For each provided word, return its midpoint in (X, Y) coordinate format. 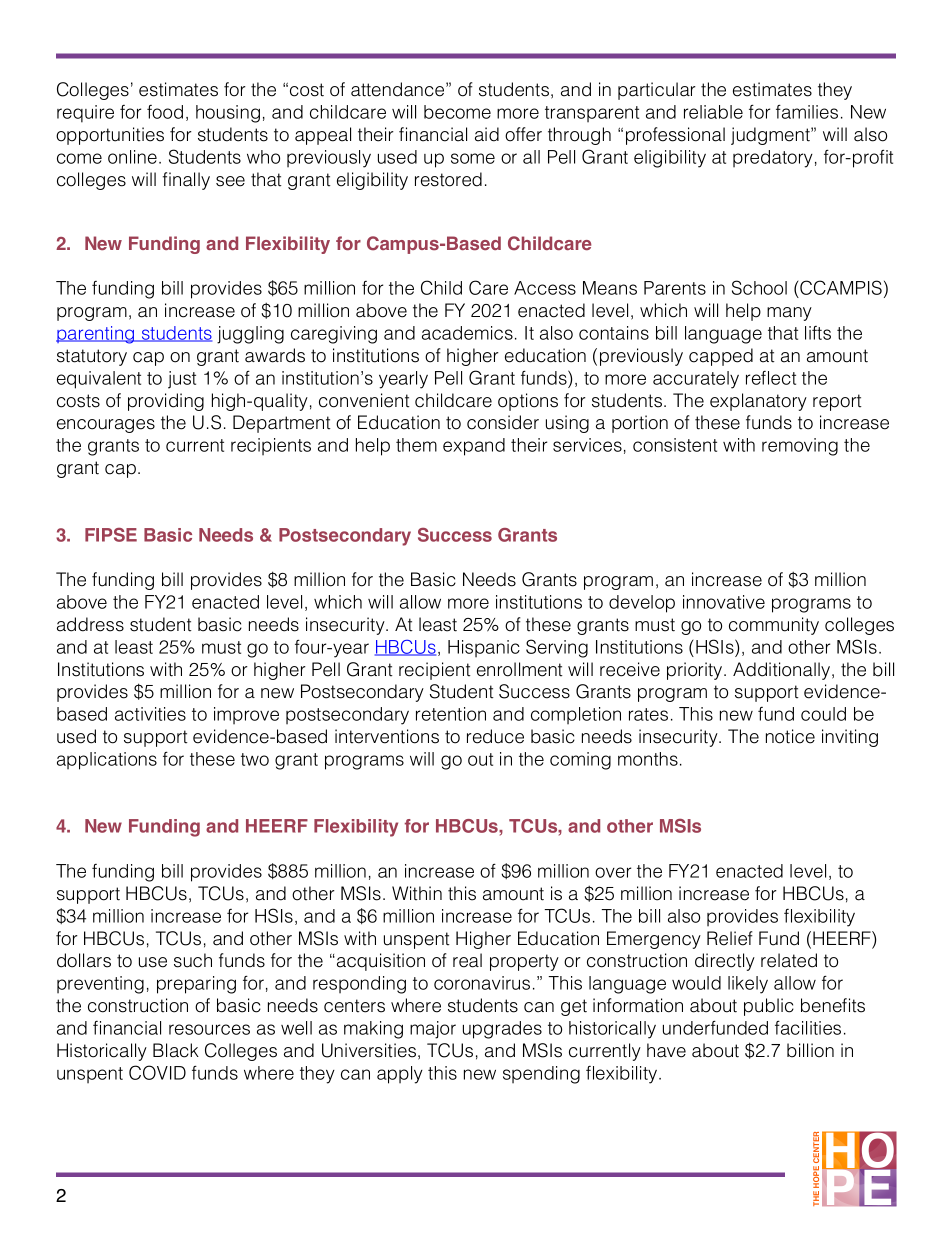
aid (487, 134)
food (165, 112)
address (90, 624)
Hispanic (484, 648)
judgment (771, 136)
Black (176, 1050)
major (433, 1030)
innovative (724, 602)
